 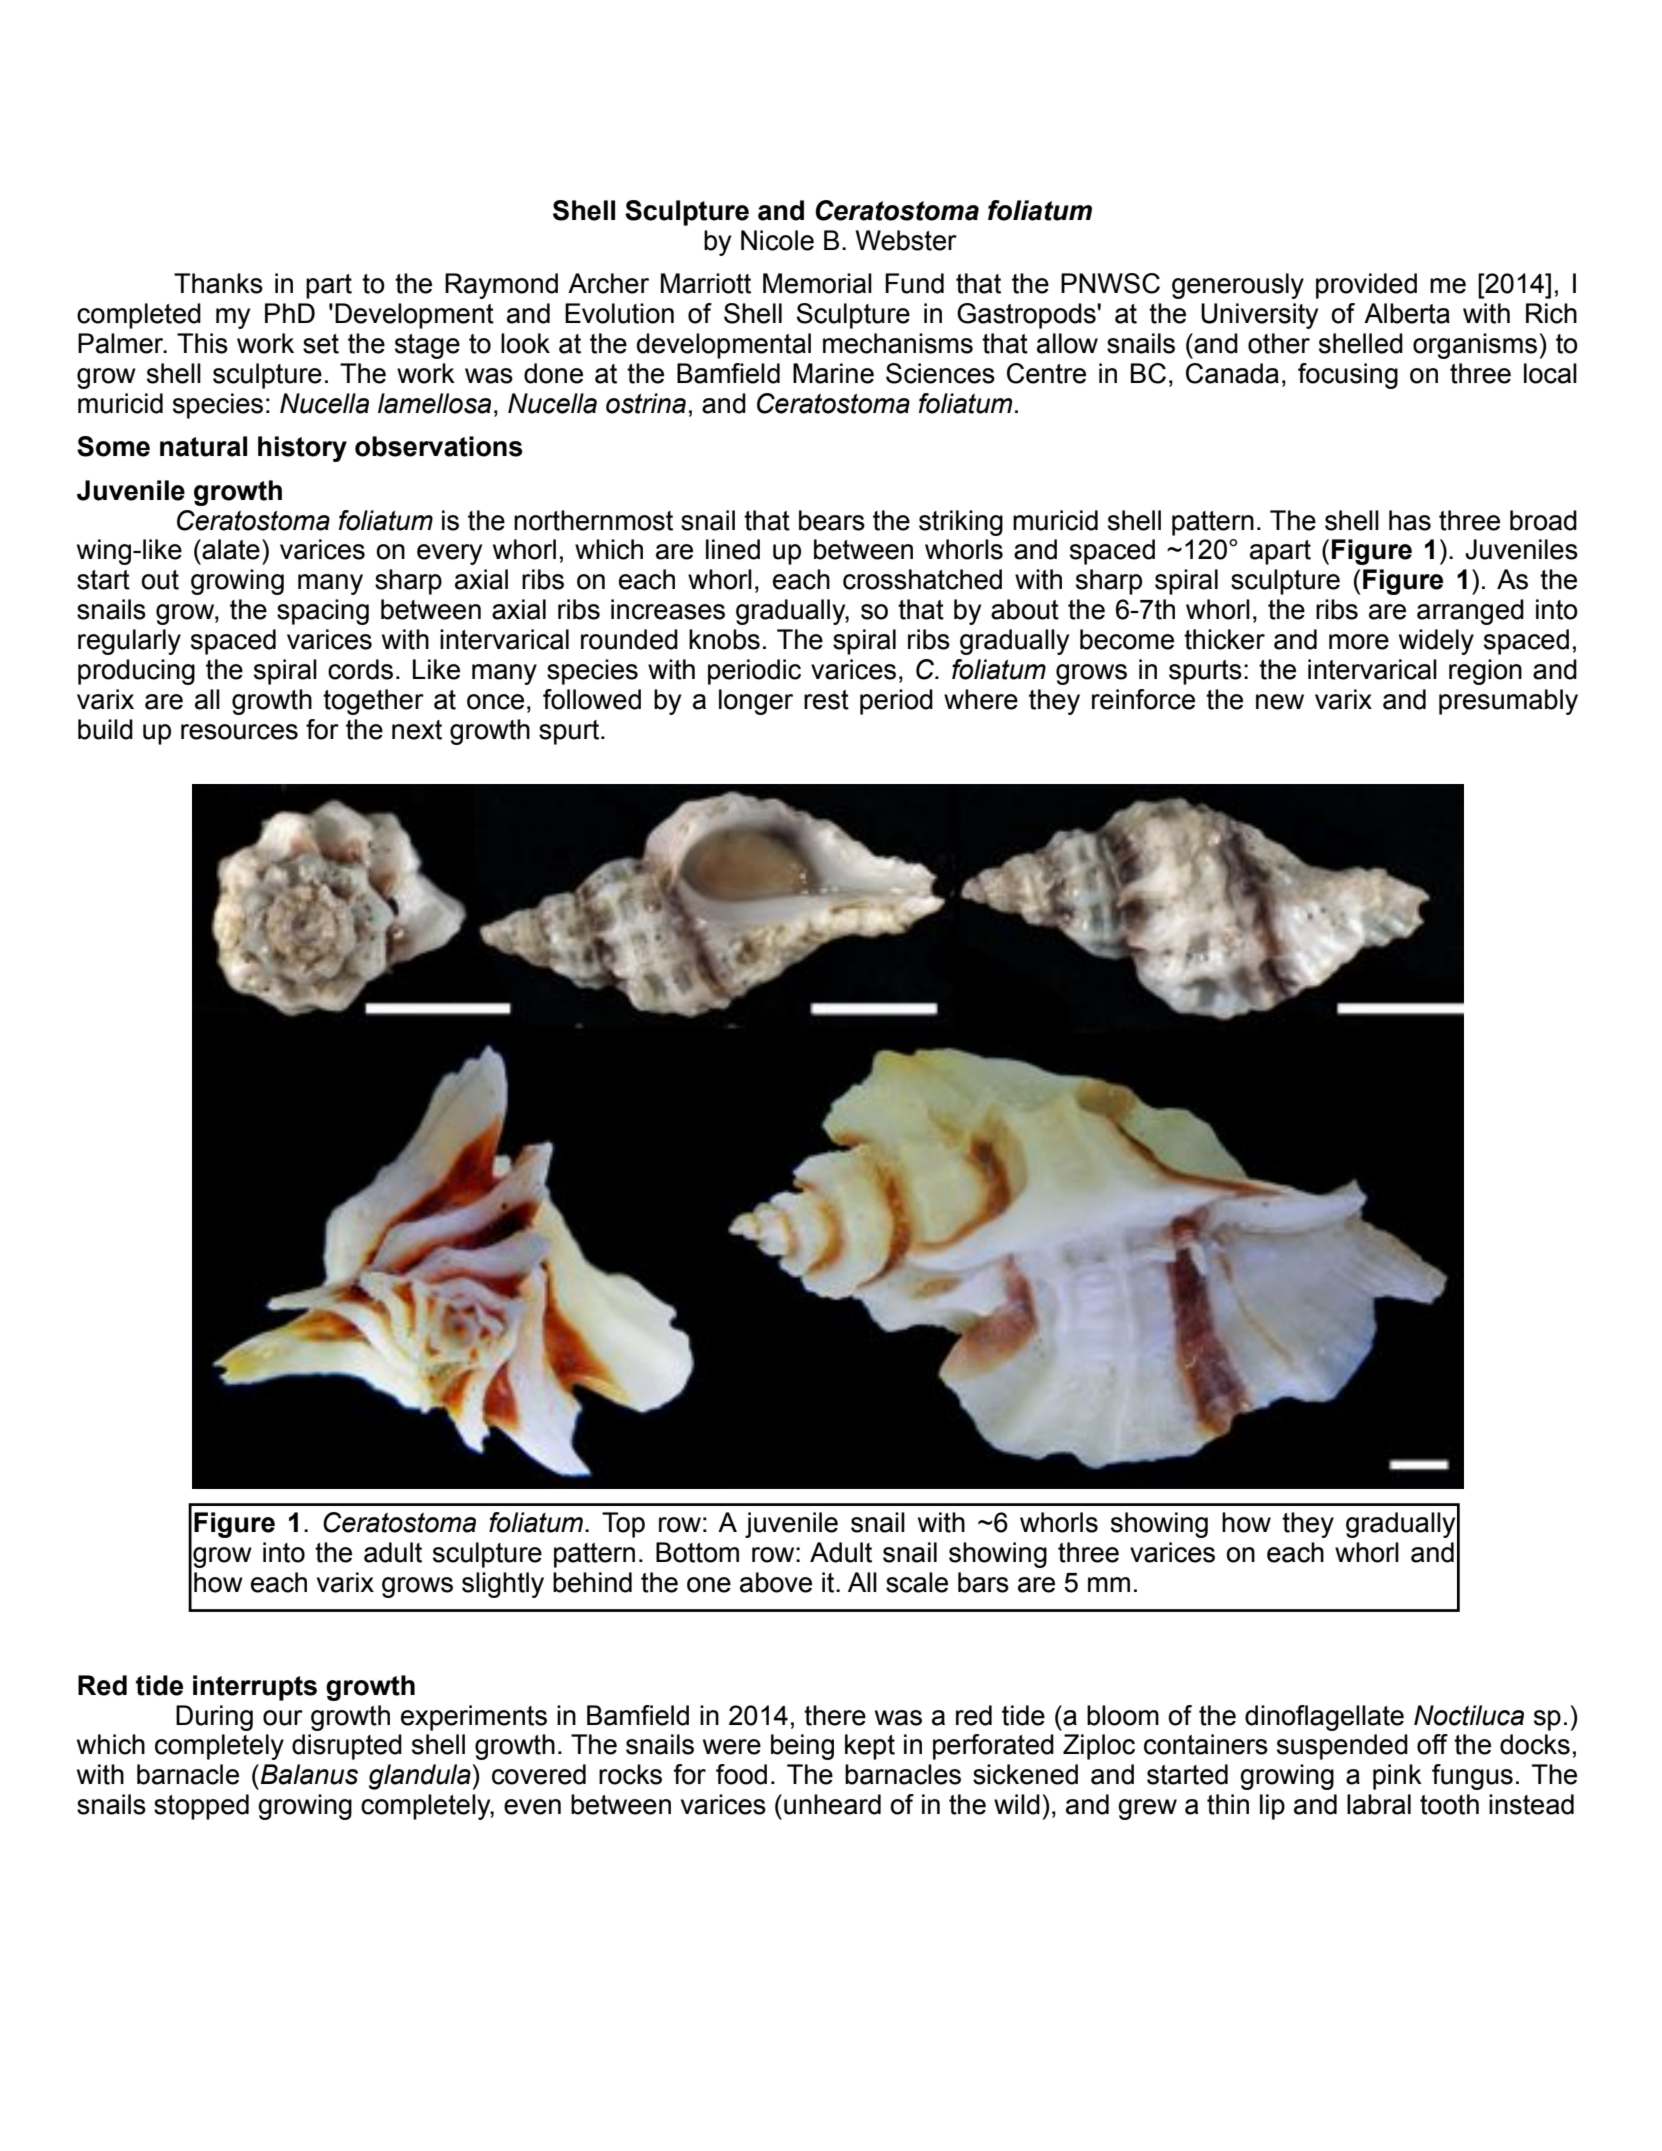 I want to click on provided, so click(x=1366, y=286).
